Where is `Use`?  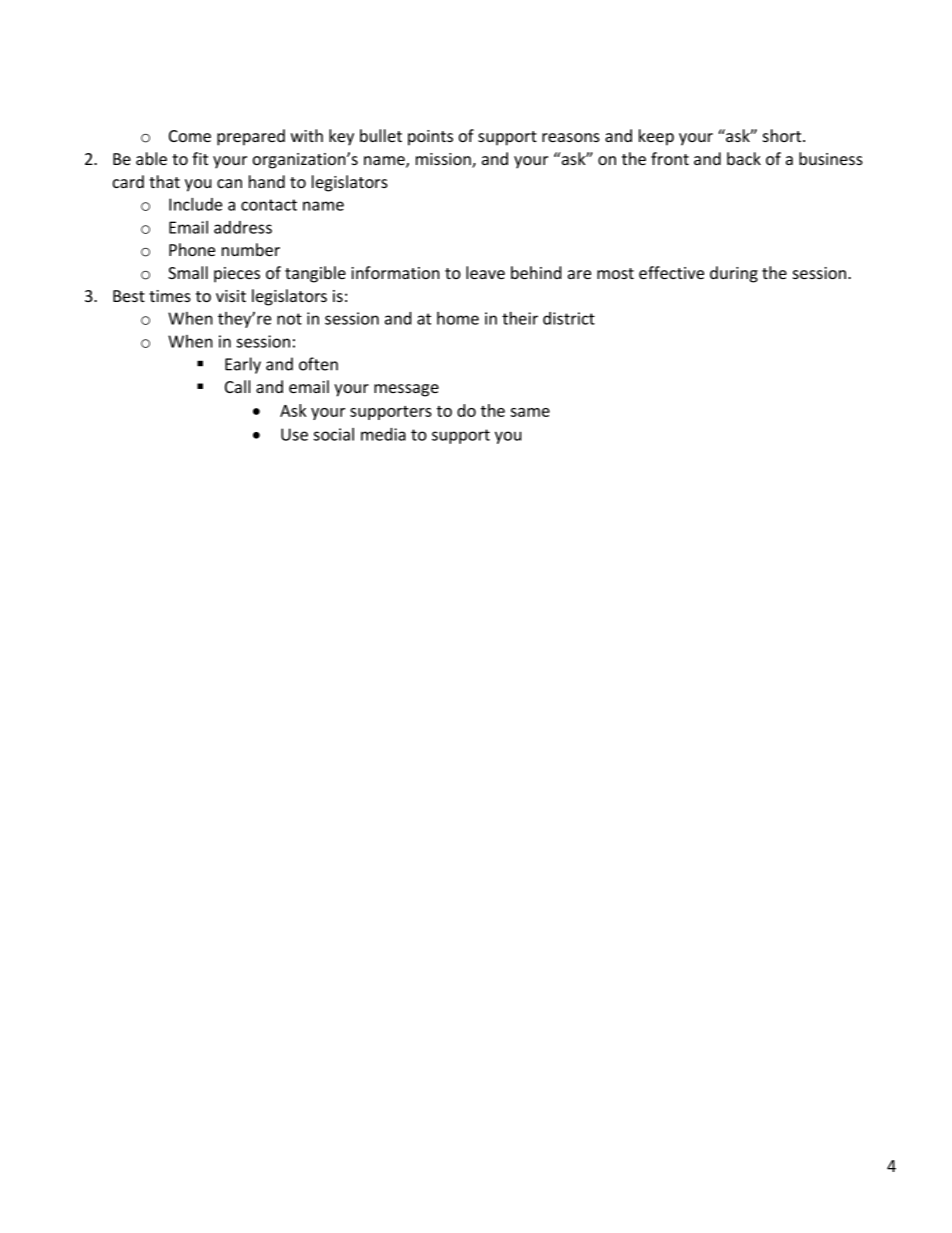
Use is located at coordinates (294, 434).
